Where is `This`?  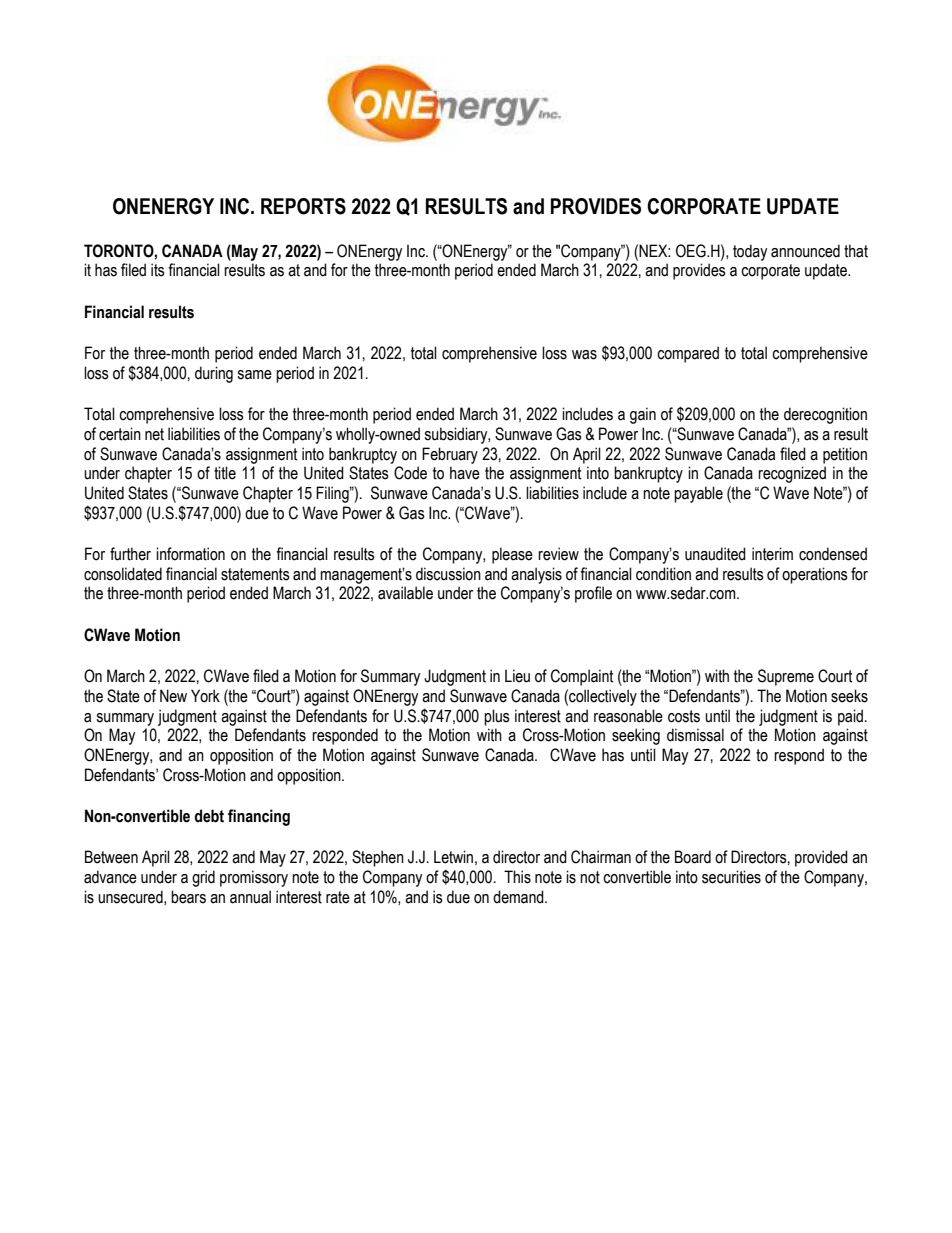
This is located at coordinates (517, 877).
